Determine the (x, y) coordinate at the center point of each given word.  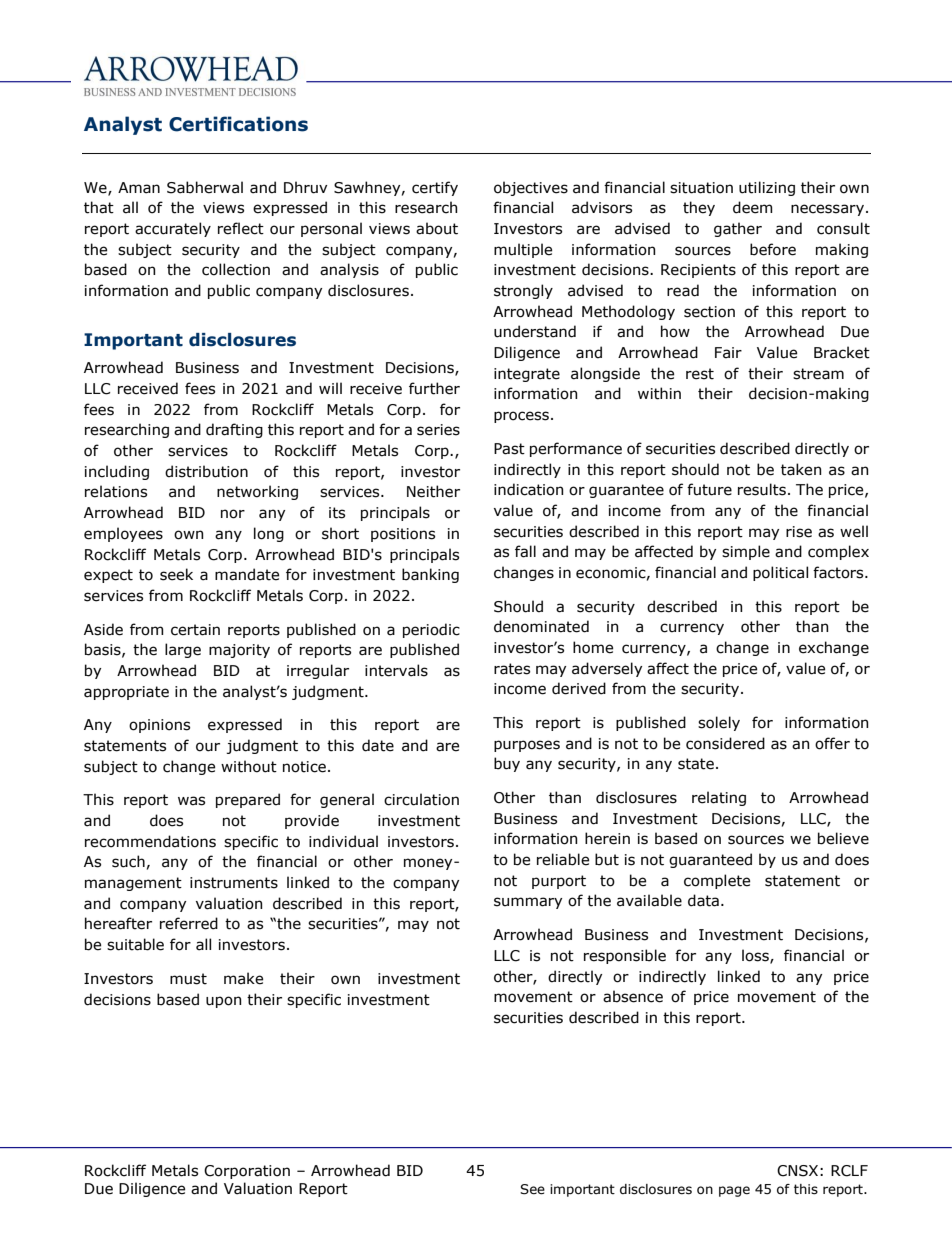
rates (512, 669)
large (183, 650)
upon (223, 1002)
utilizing (767, 188)
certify (435, 188)
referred (189, 923)
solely (719, 723)
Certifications (238, 124)
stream (818, 374)
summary (528, 903)
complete (717, 881)
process (521, 417)
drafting (234, 430)
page (734, 1191)
